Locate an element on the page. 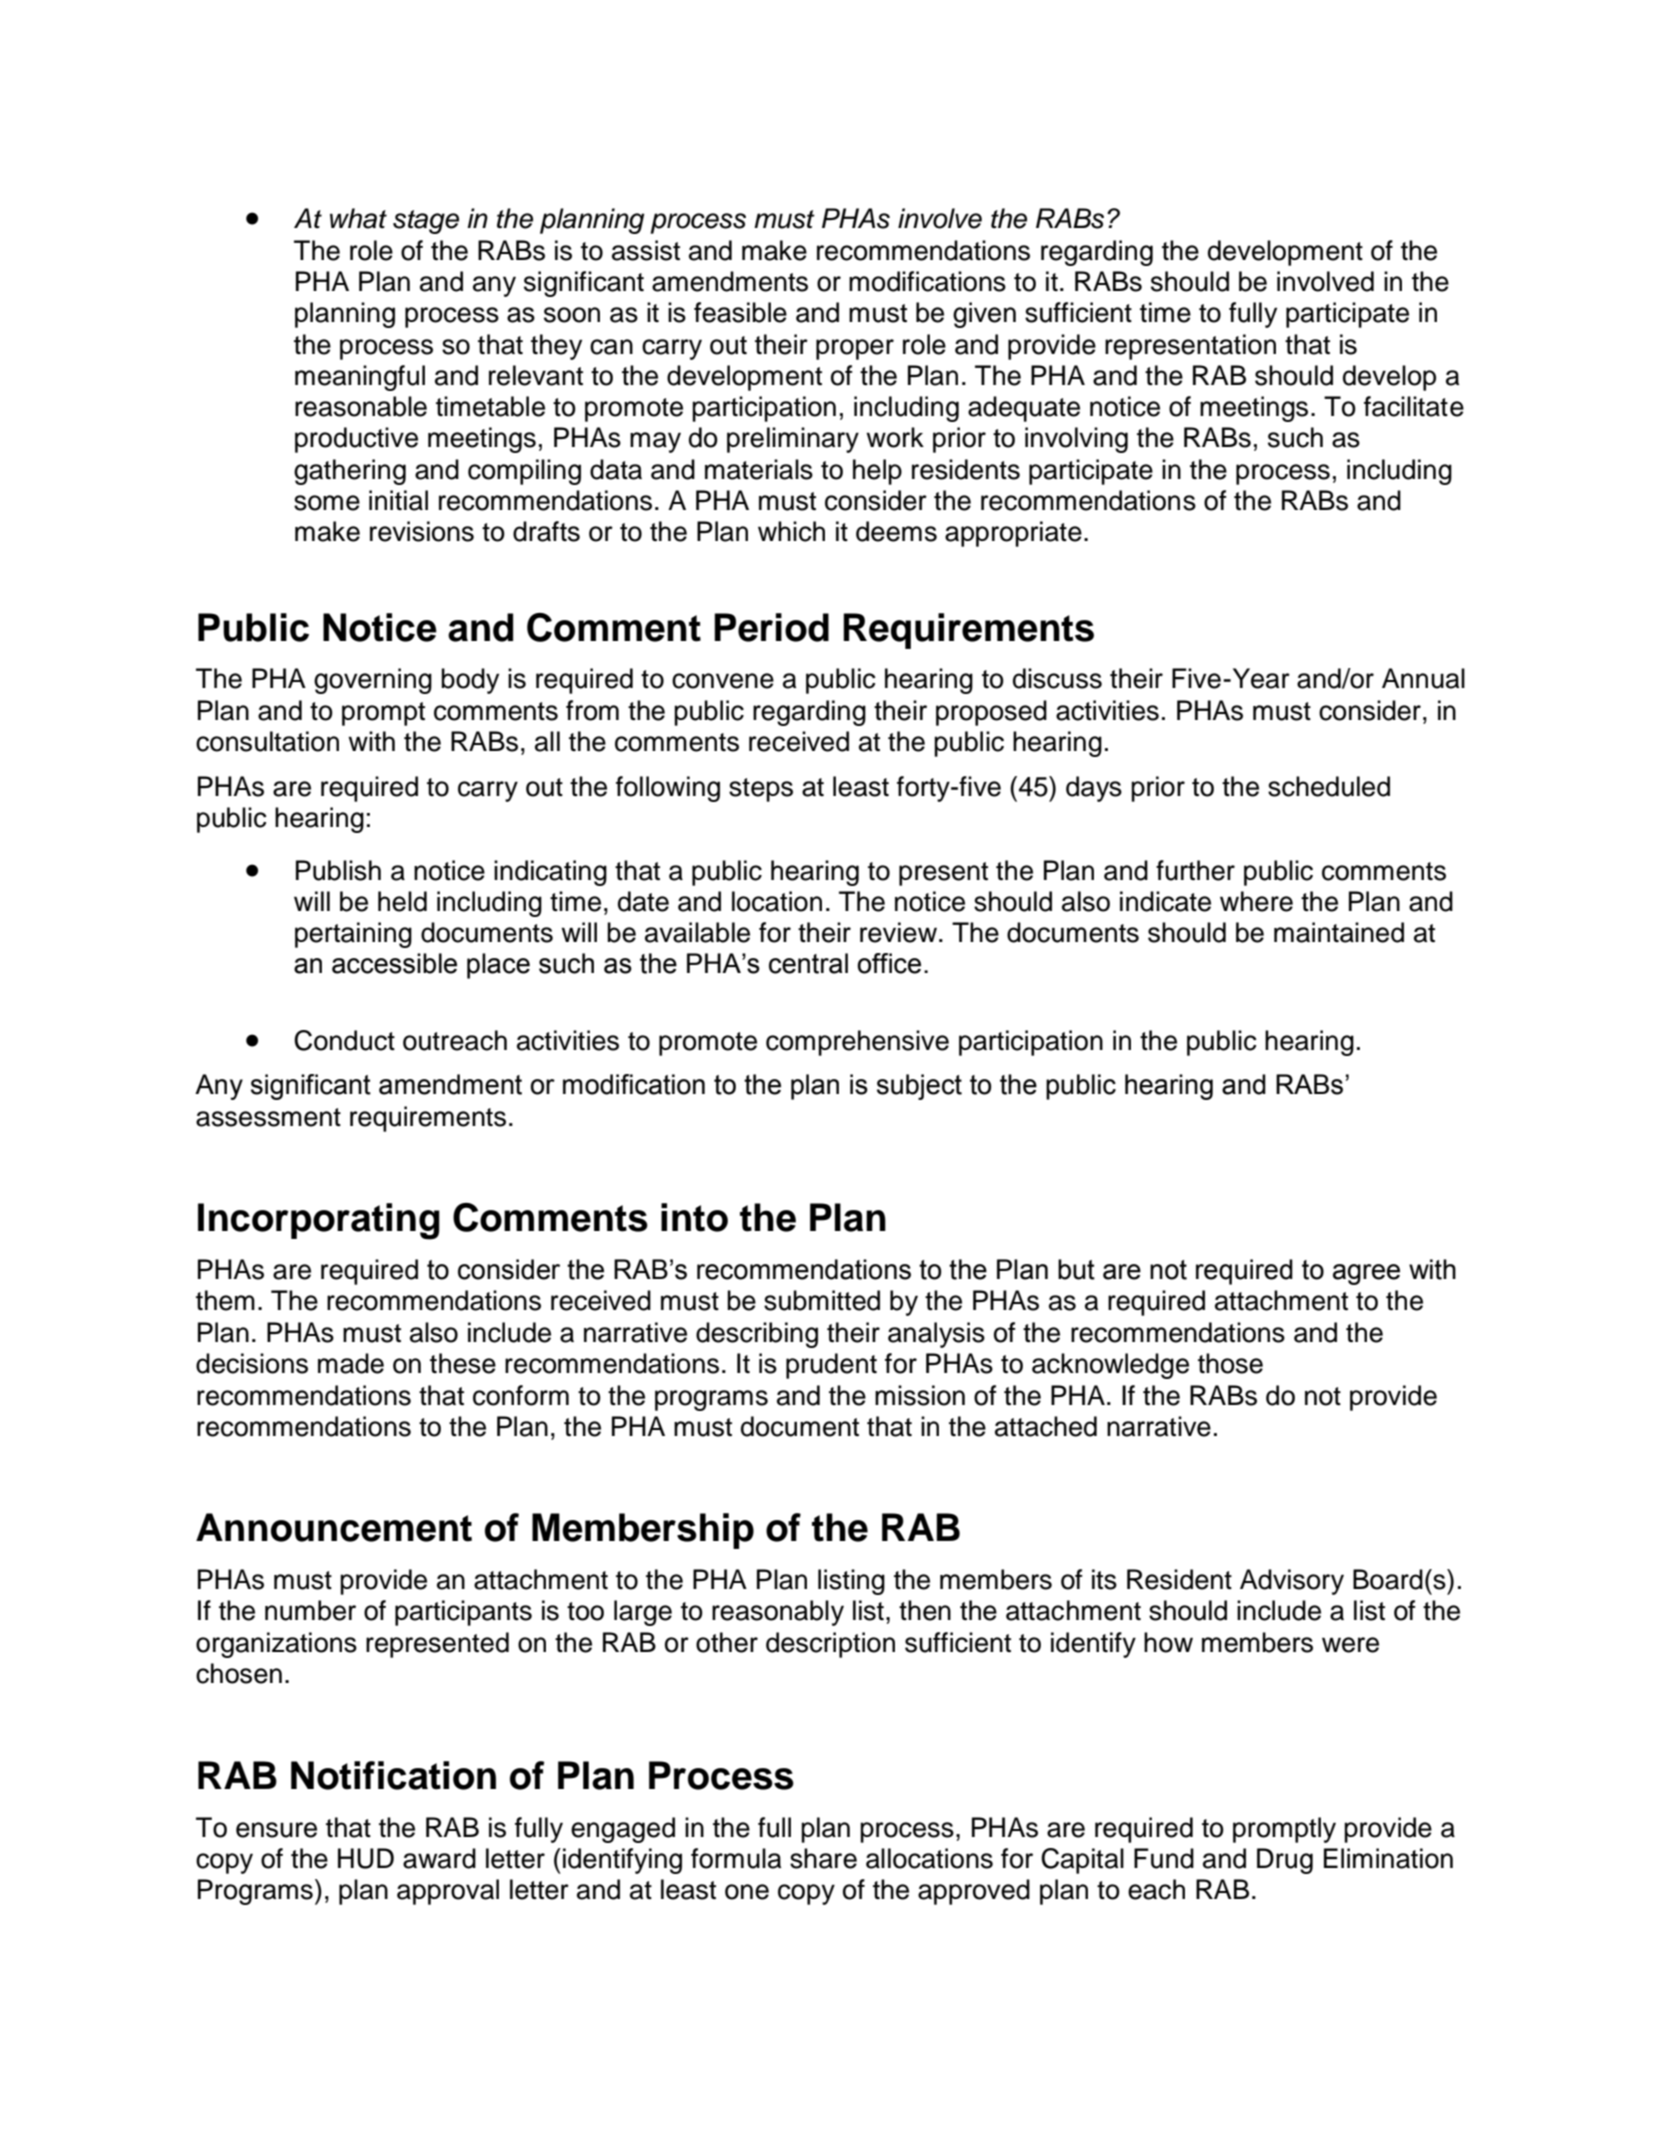 The height and width of the image is (2155, 1665). maintained is located at coordinates (1339, 932).
